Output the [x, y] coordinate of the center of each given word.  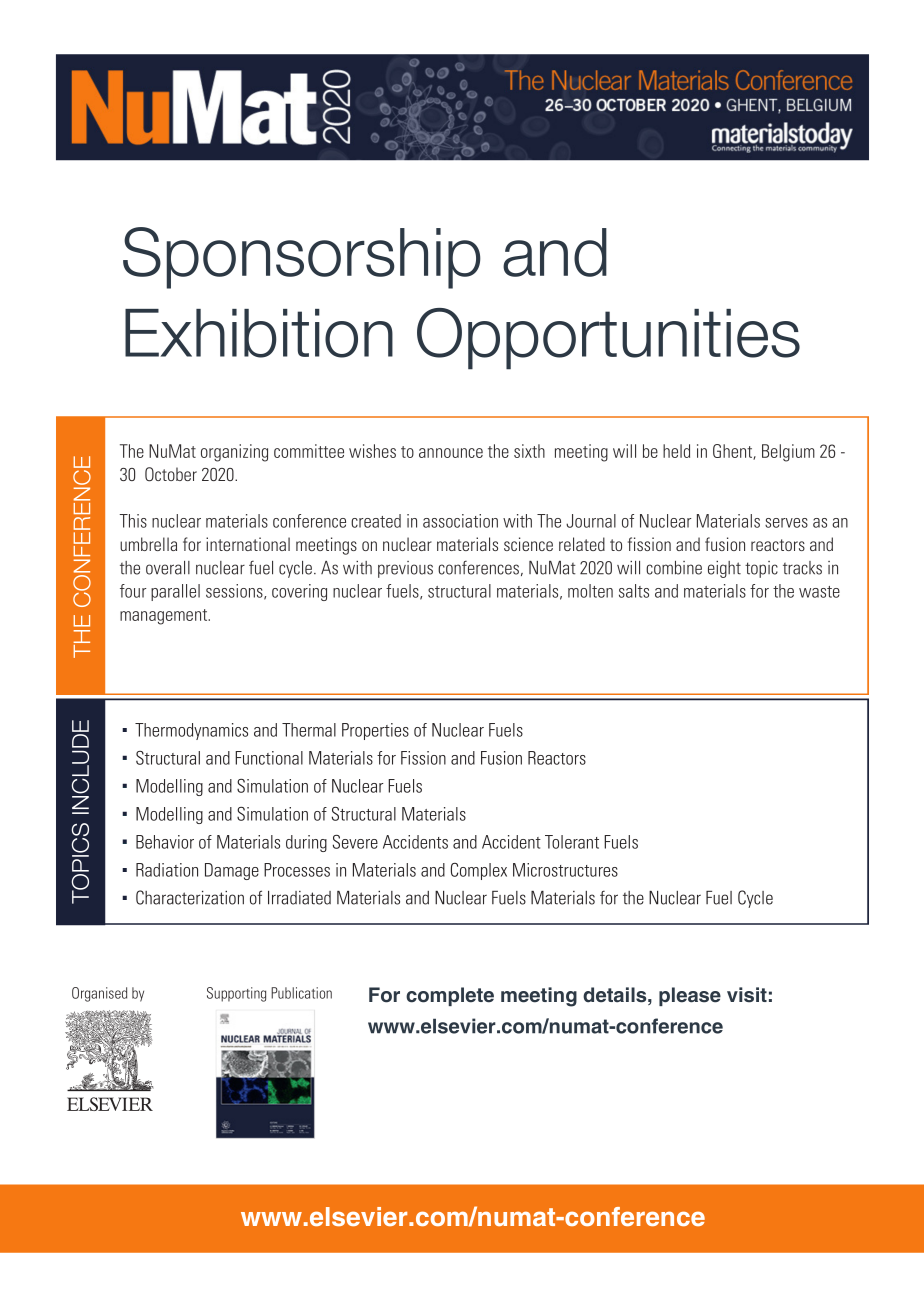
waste [819, 592]
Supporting [236, 994]
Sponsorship [302, 258]
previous [405, 569]
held [676, 451]
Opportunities [608, 339]
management [165, 617]
